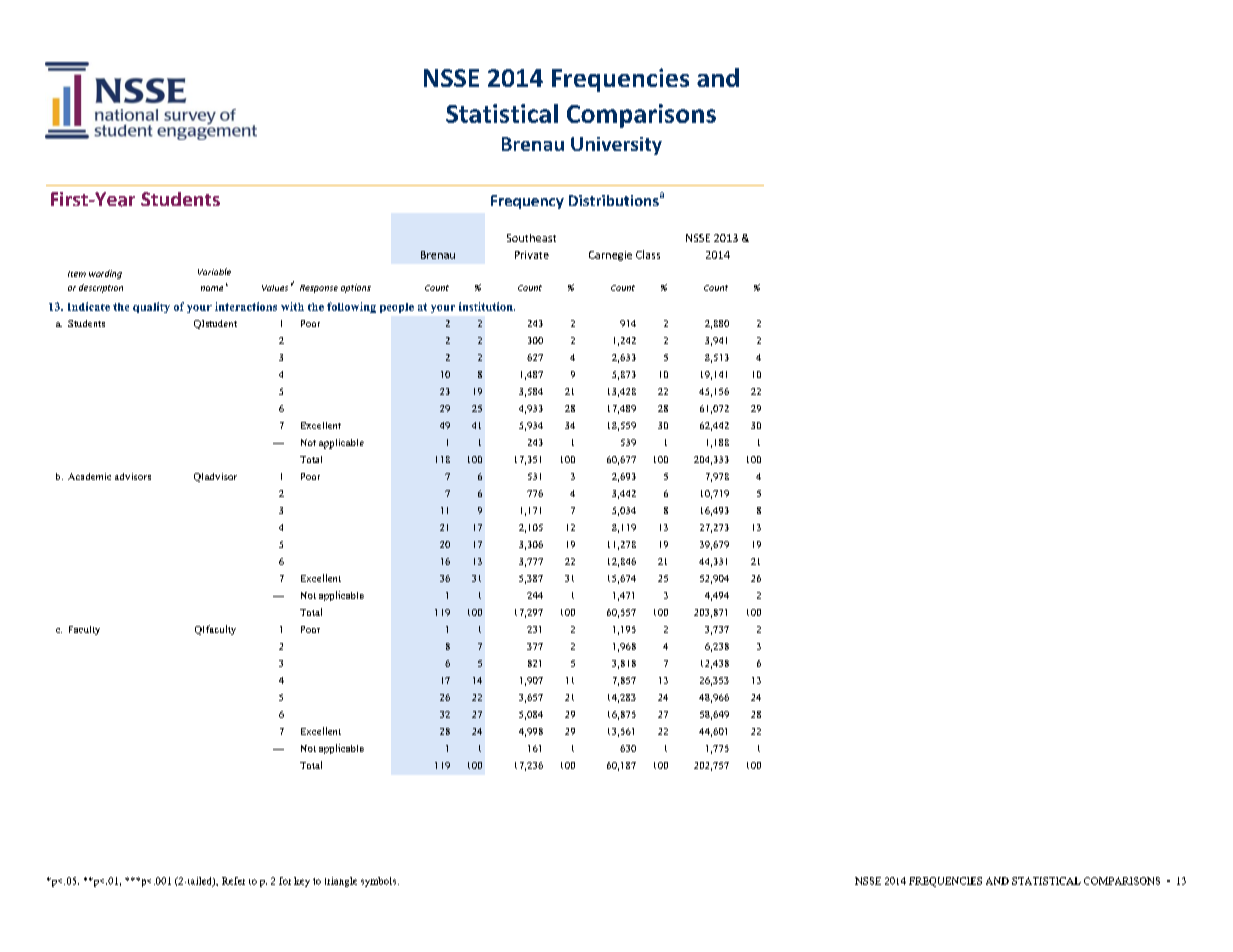 This image has height=952, width=1233. Describe the element at coordinates (302, 882) in the image. I see `key` at that location.
